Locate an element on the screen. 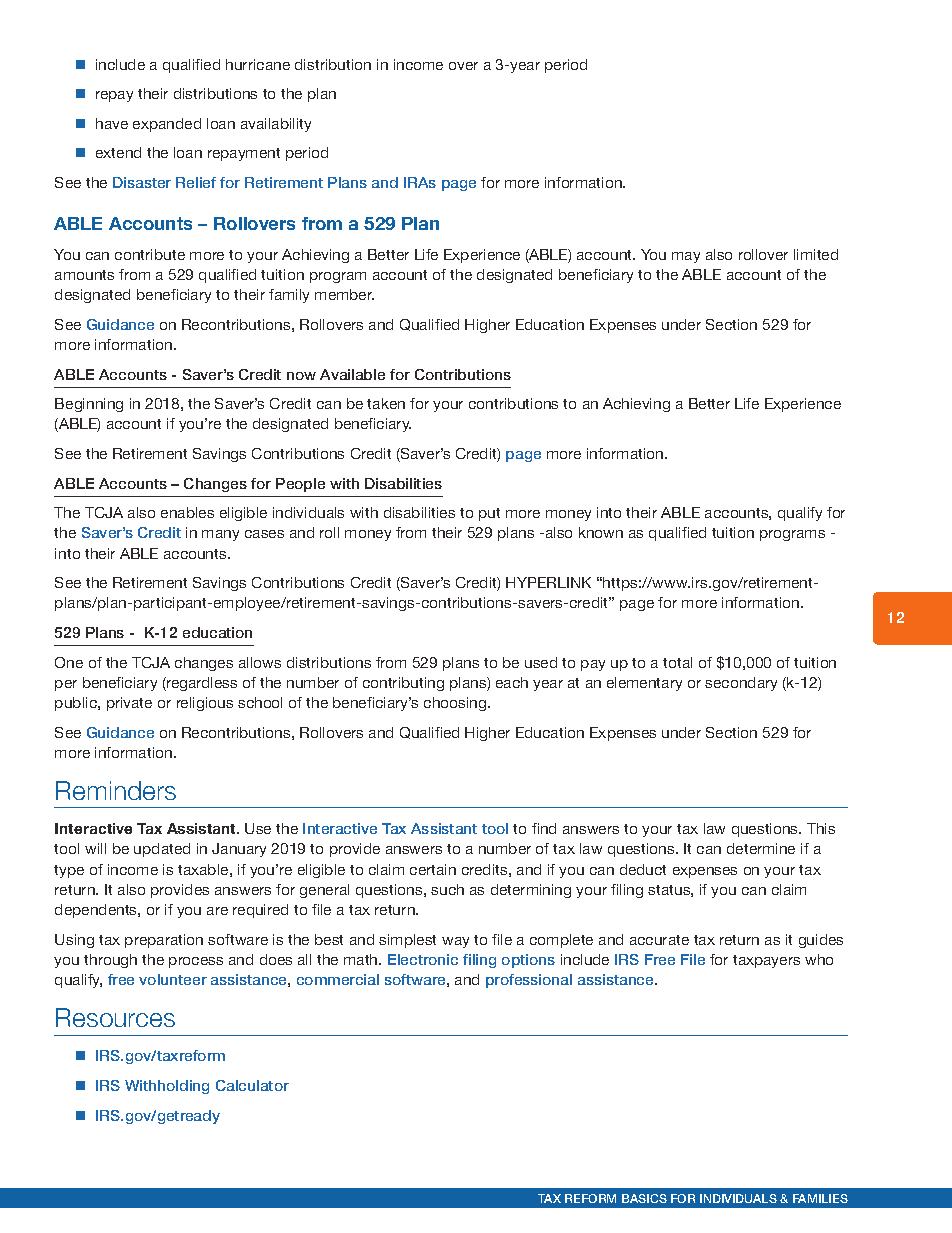  limited is located at coordinates (816, 254).
